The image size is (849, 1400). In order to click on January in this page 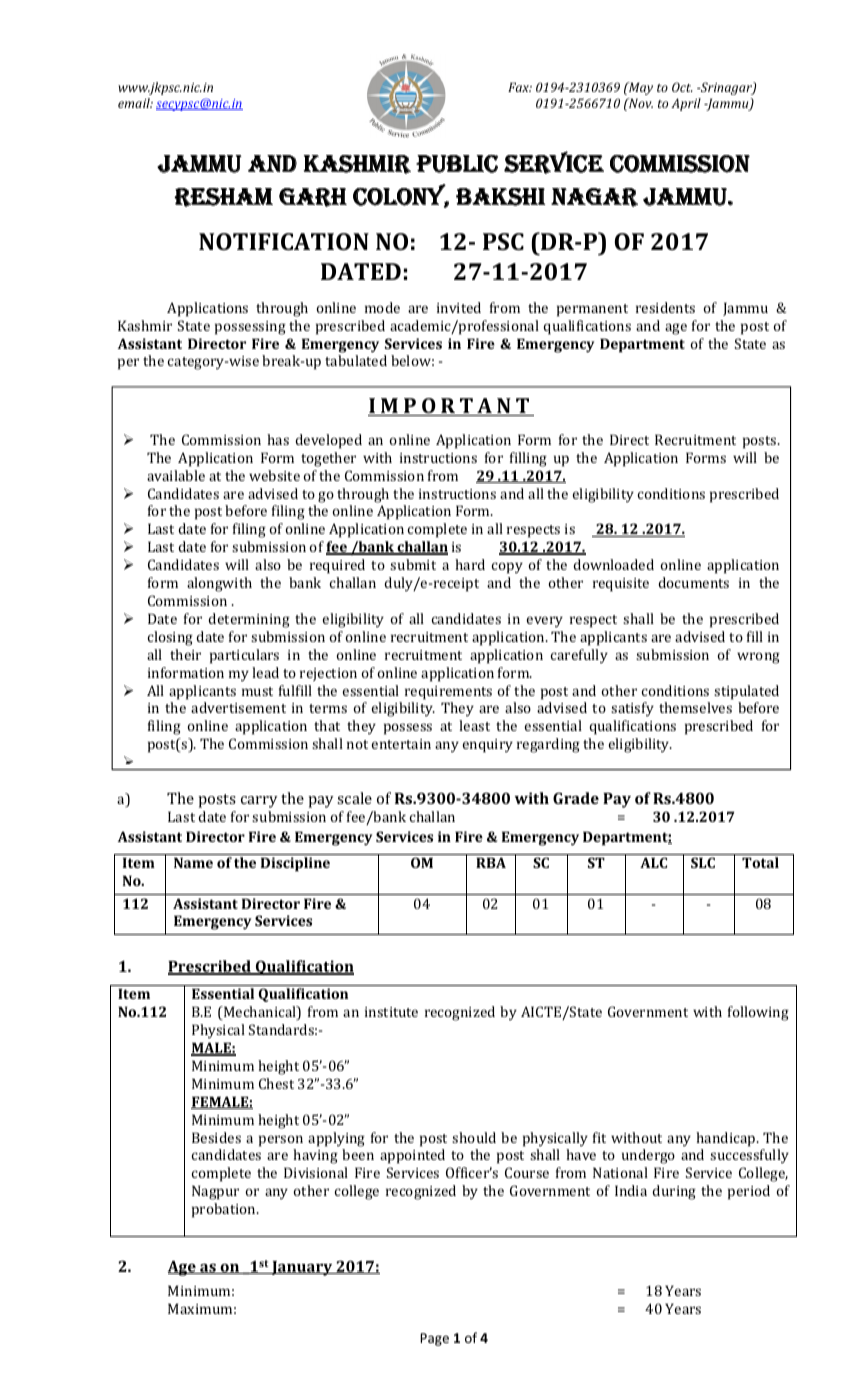, I will do `click(302, 1268)`.
